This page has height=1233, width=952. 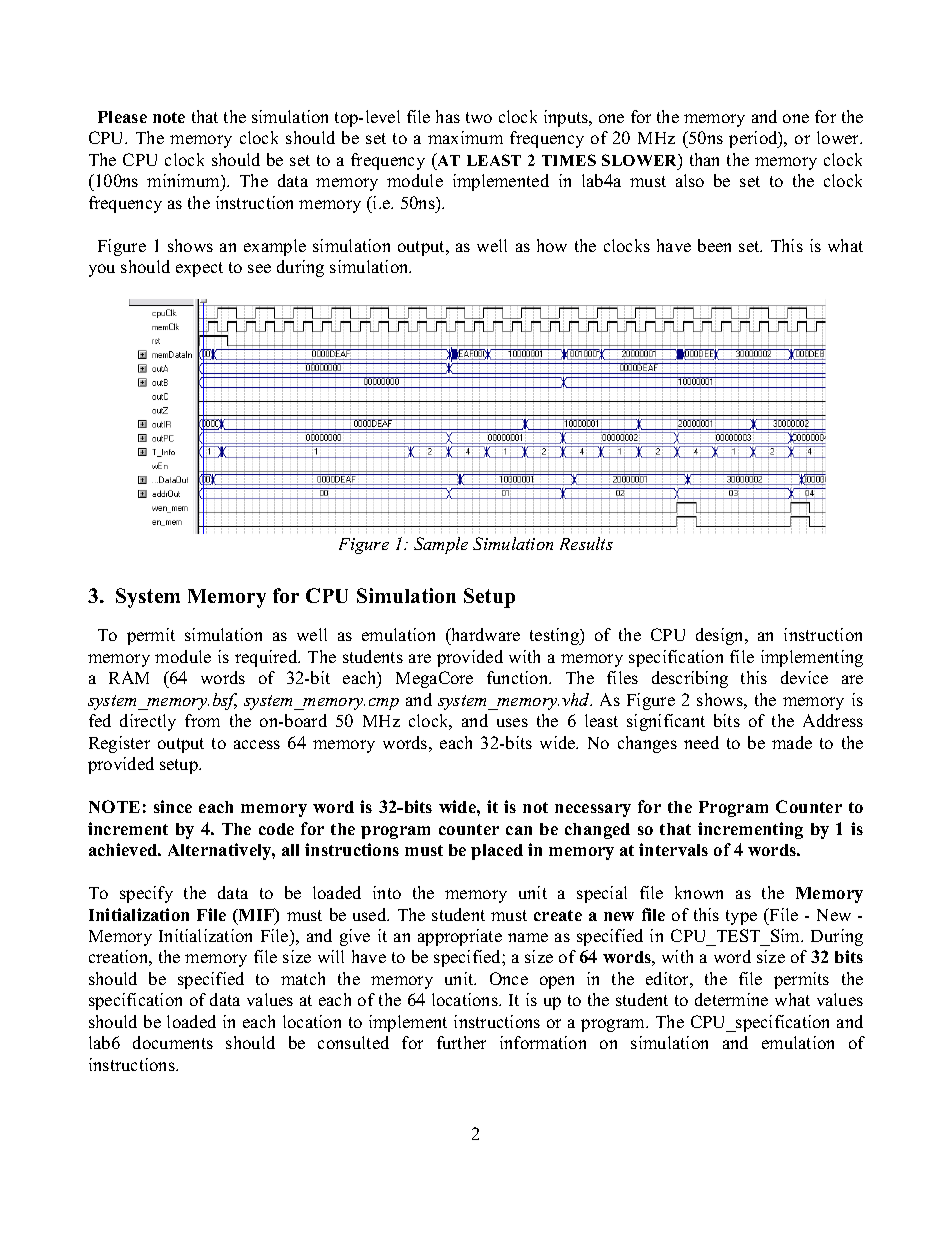 What do you see at coordinates (173, 1042) in the page?
I see `documents` at bounding box center [173, 1042].
